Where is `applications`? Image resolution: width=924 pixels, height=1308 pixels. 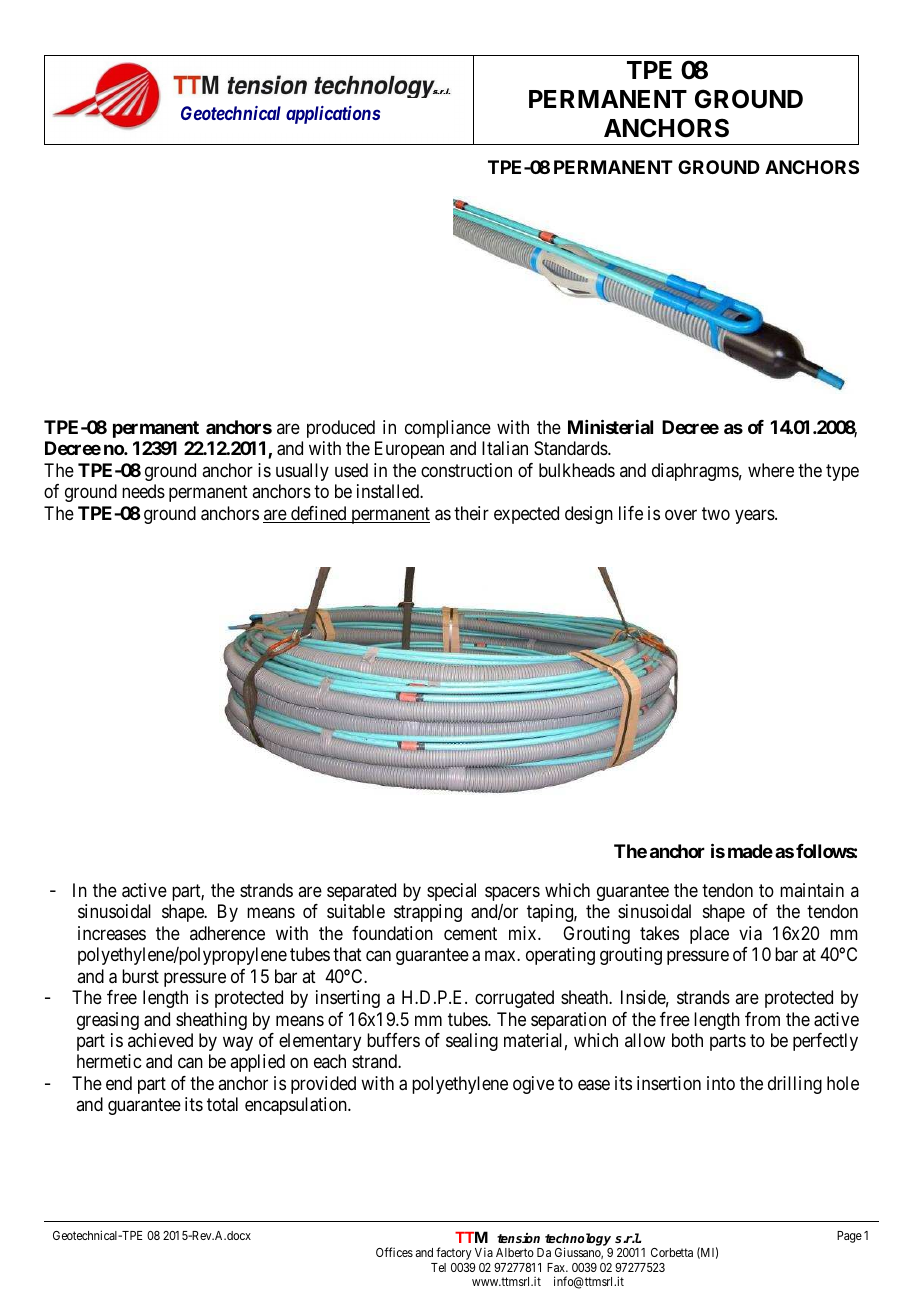
applications is located at coordinates (333, 115).
